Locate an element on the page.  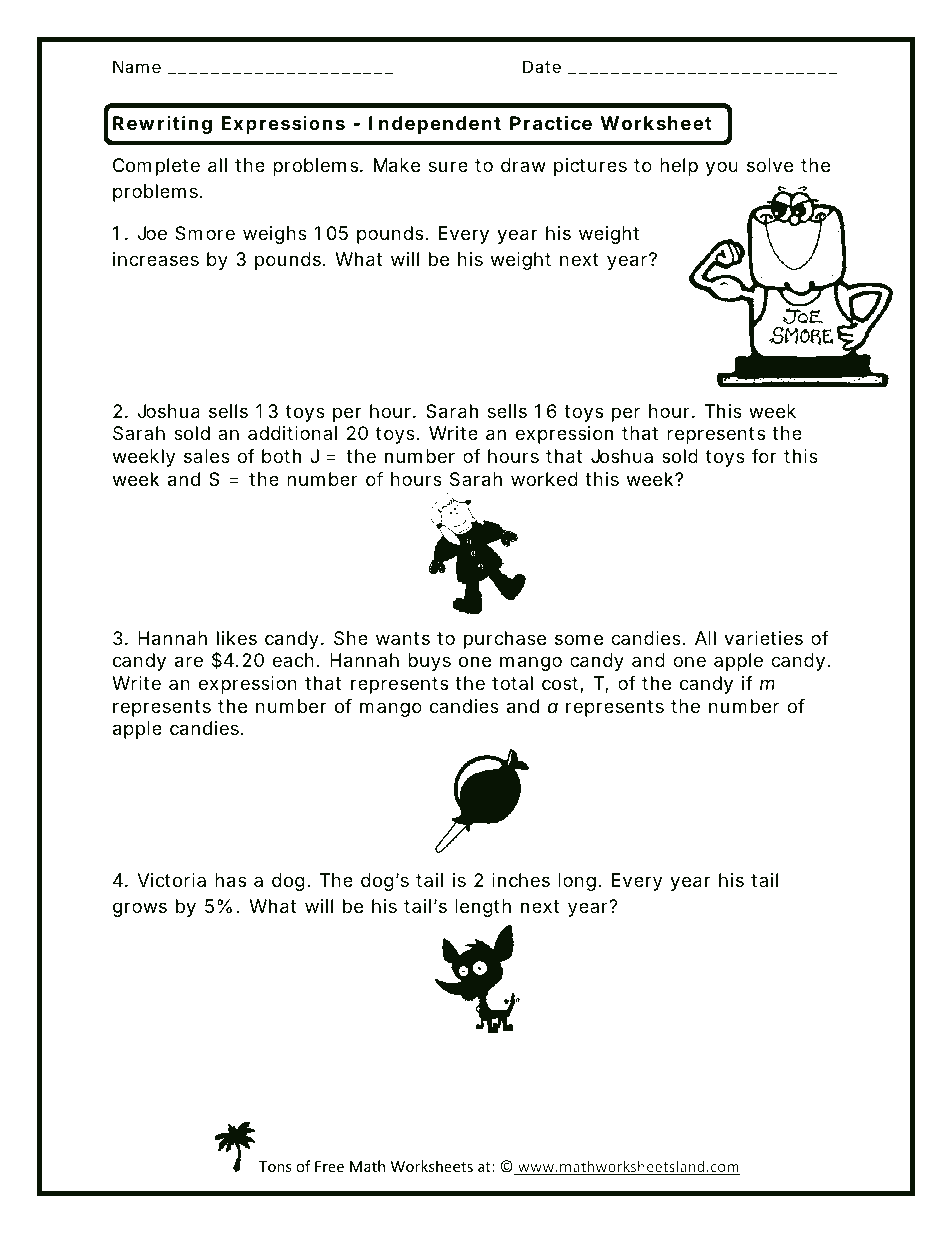
long is located at coordinates (577, 882).
